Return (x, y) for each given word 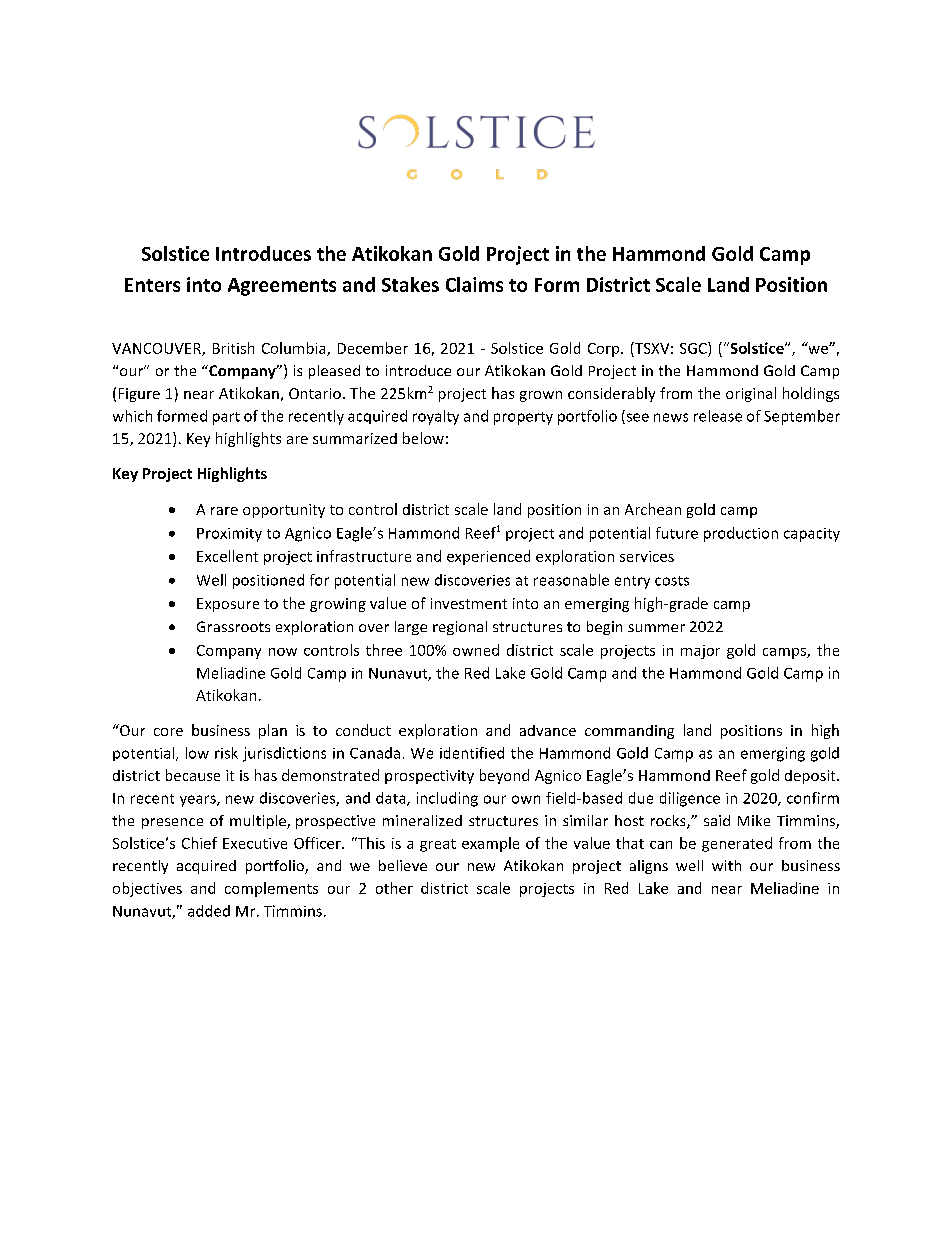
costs (672, 581)
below (423, 438)
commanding (629, 732)
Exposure (228, 605)
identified (472, 753)
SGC (694, 348)
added (209, 911)
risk (226, 753)
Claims (474, 284)
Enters (152, 285)
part (226, 418)
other (394, 888)
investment (469, 603)
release (718, 416)
